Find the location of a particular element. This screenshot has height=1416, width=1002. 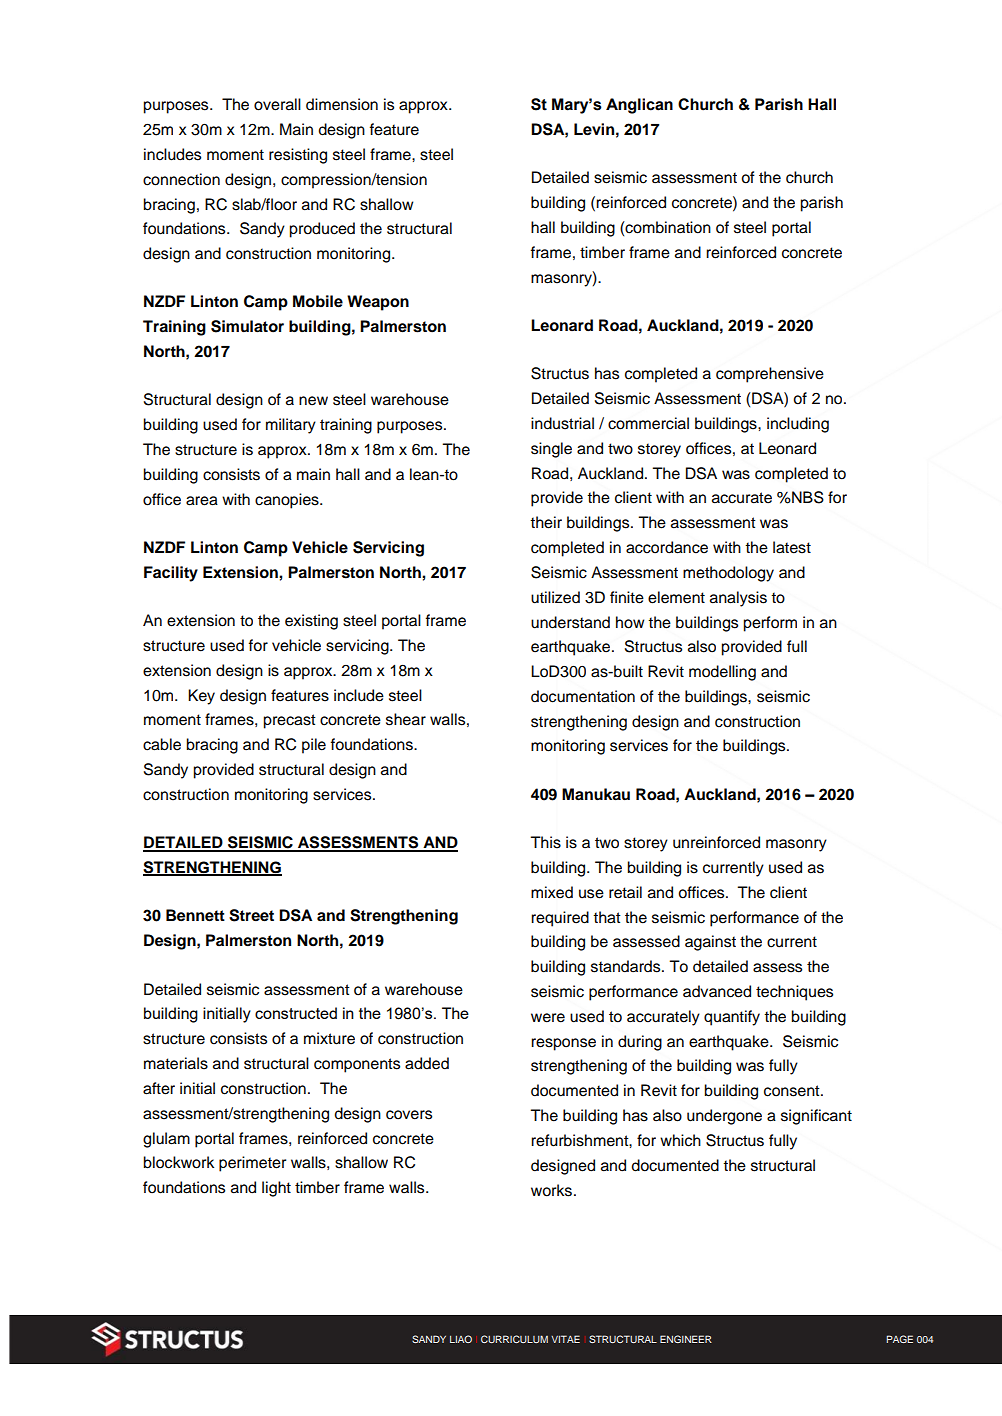

comprehensive is located at coordinates (770, 375).
